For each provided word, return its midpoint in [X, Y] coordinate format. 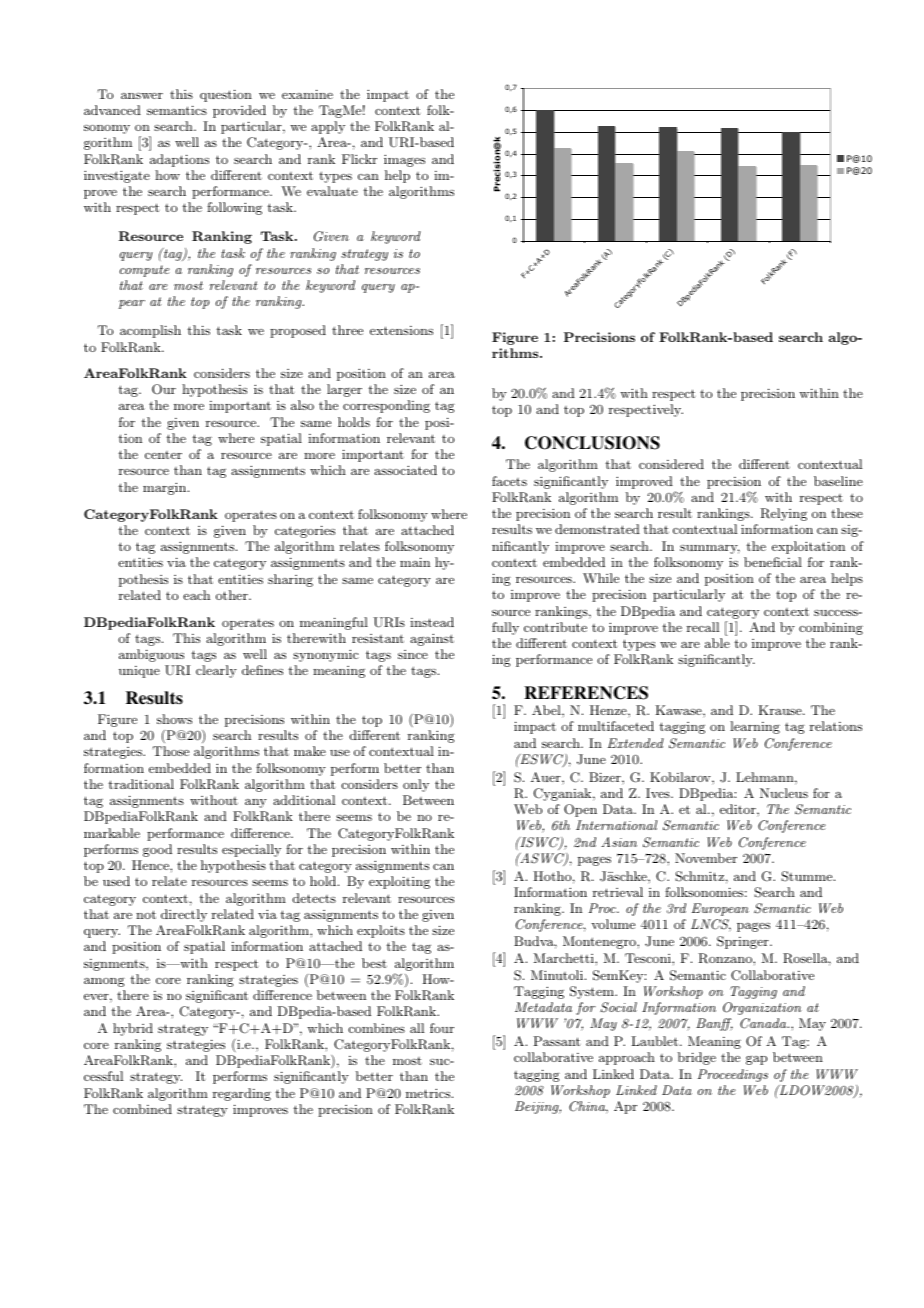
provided [239, 111]
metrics [428, 1093]
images [404, 160]
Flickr [359, 159]
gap [756, 1060]
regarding [242, 1094]
